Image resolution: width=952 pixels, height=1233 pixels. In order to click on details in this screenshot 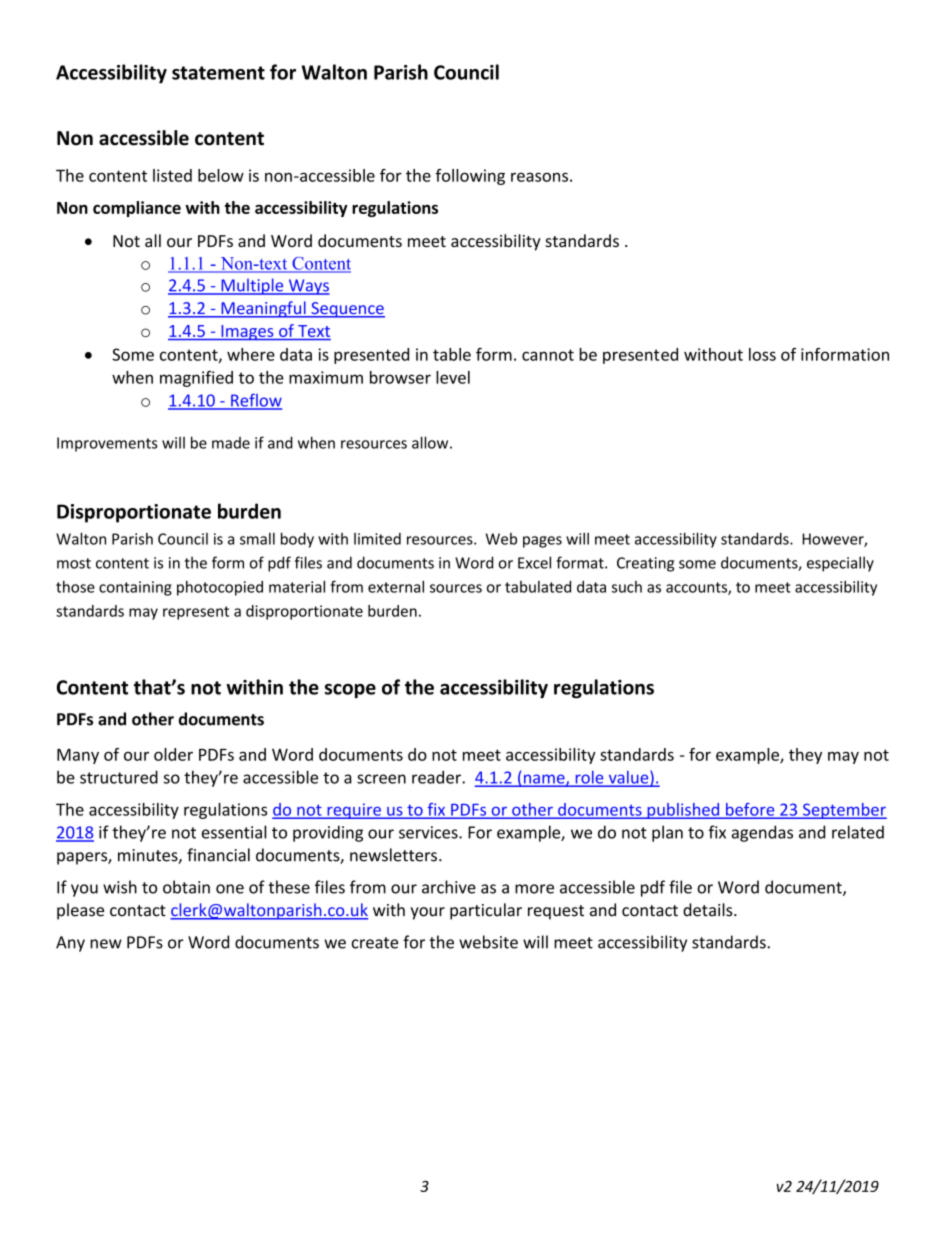, I will do `click(709, 910)`.
